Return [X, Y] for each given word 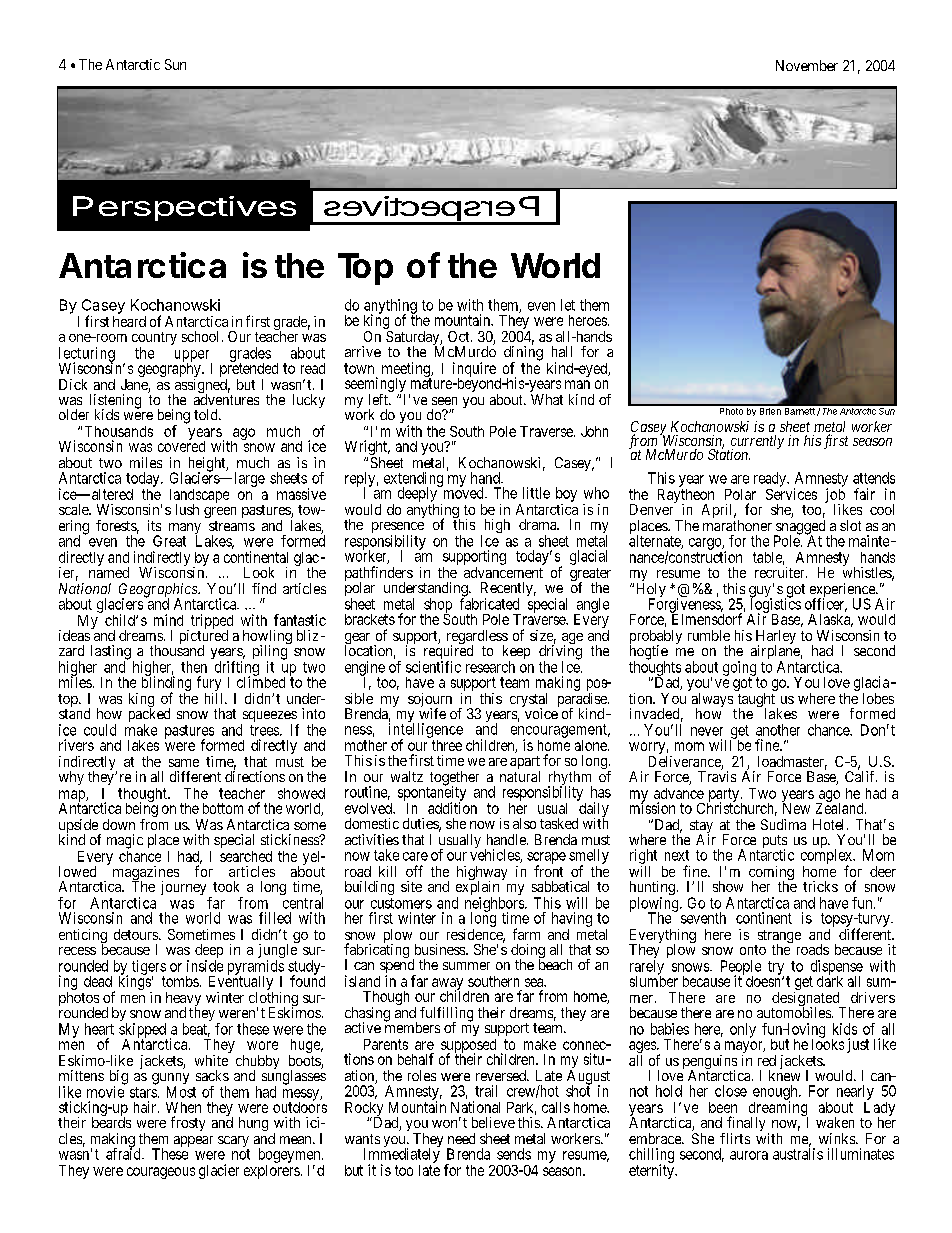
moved [463, 492]
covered [181, 445]
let [568, 305]
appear [193, 1141]
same [184, 763]
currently [756, 443]
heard [129, 321]
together [453, 779]
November [807, 65]
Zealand [841, 807]
